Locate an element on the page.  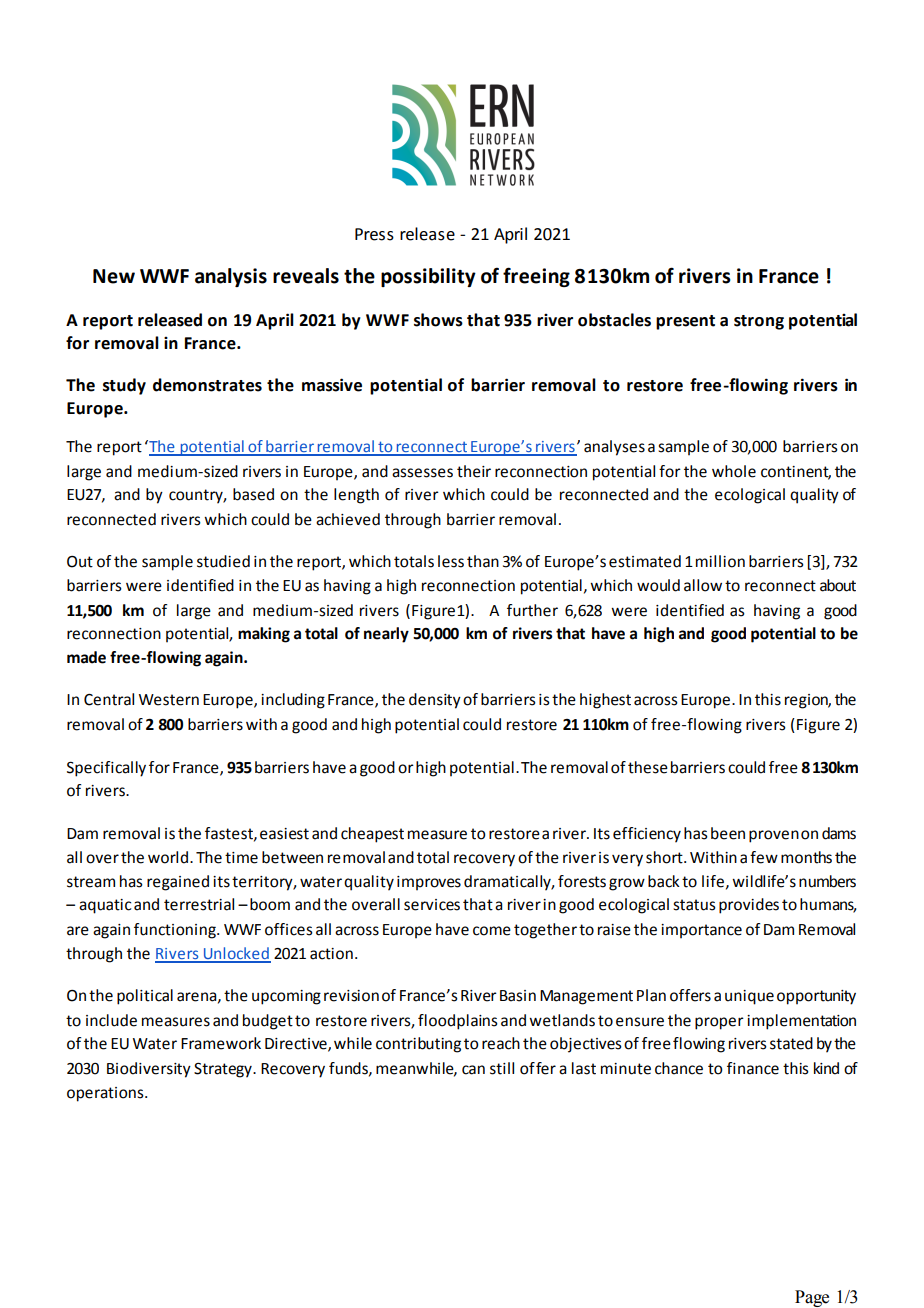
come is located at coordinates (492, 931).
